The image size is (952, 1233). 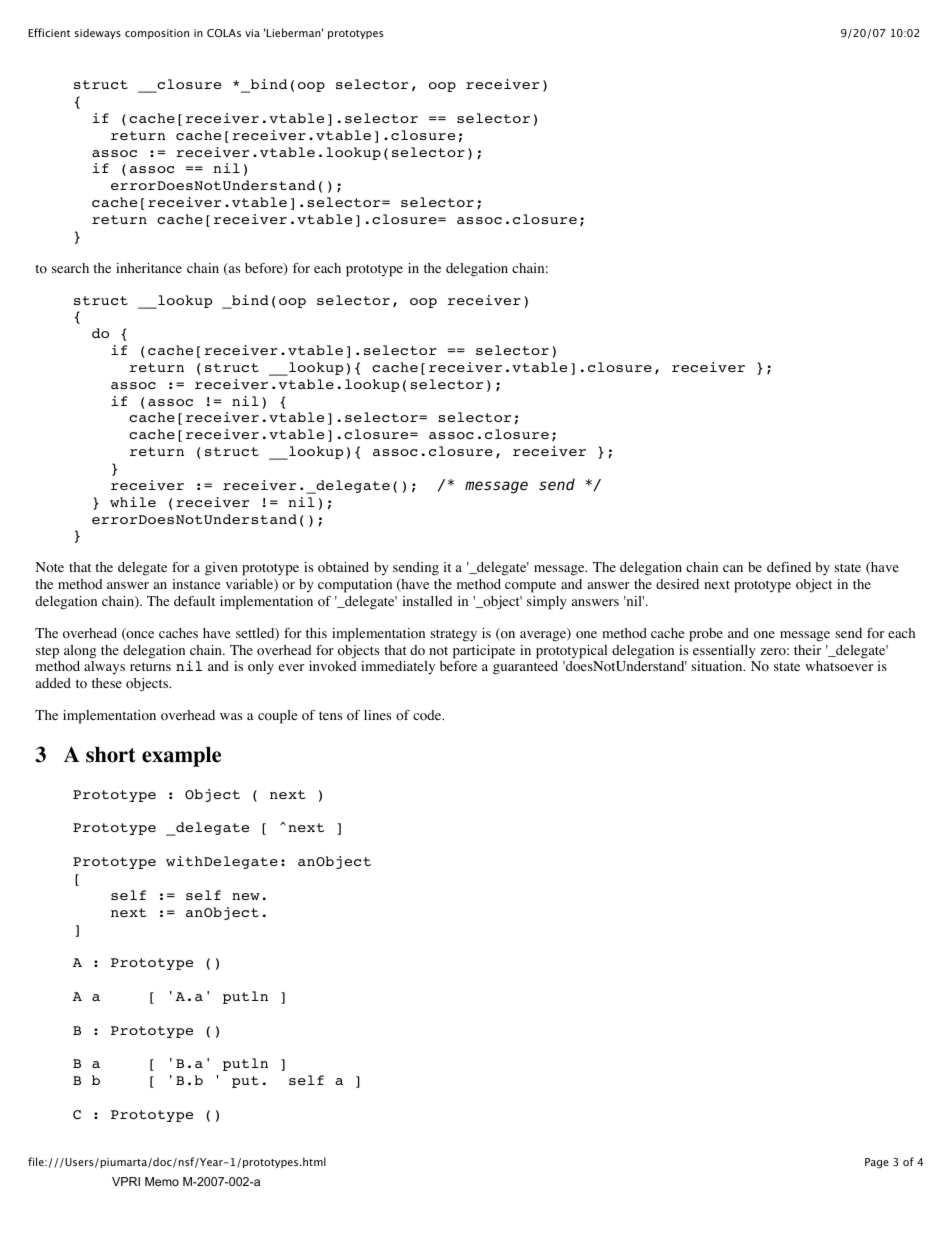 I want to click on obtained, so click(x=343, y=567).
